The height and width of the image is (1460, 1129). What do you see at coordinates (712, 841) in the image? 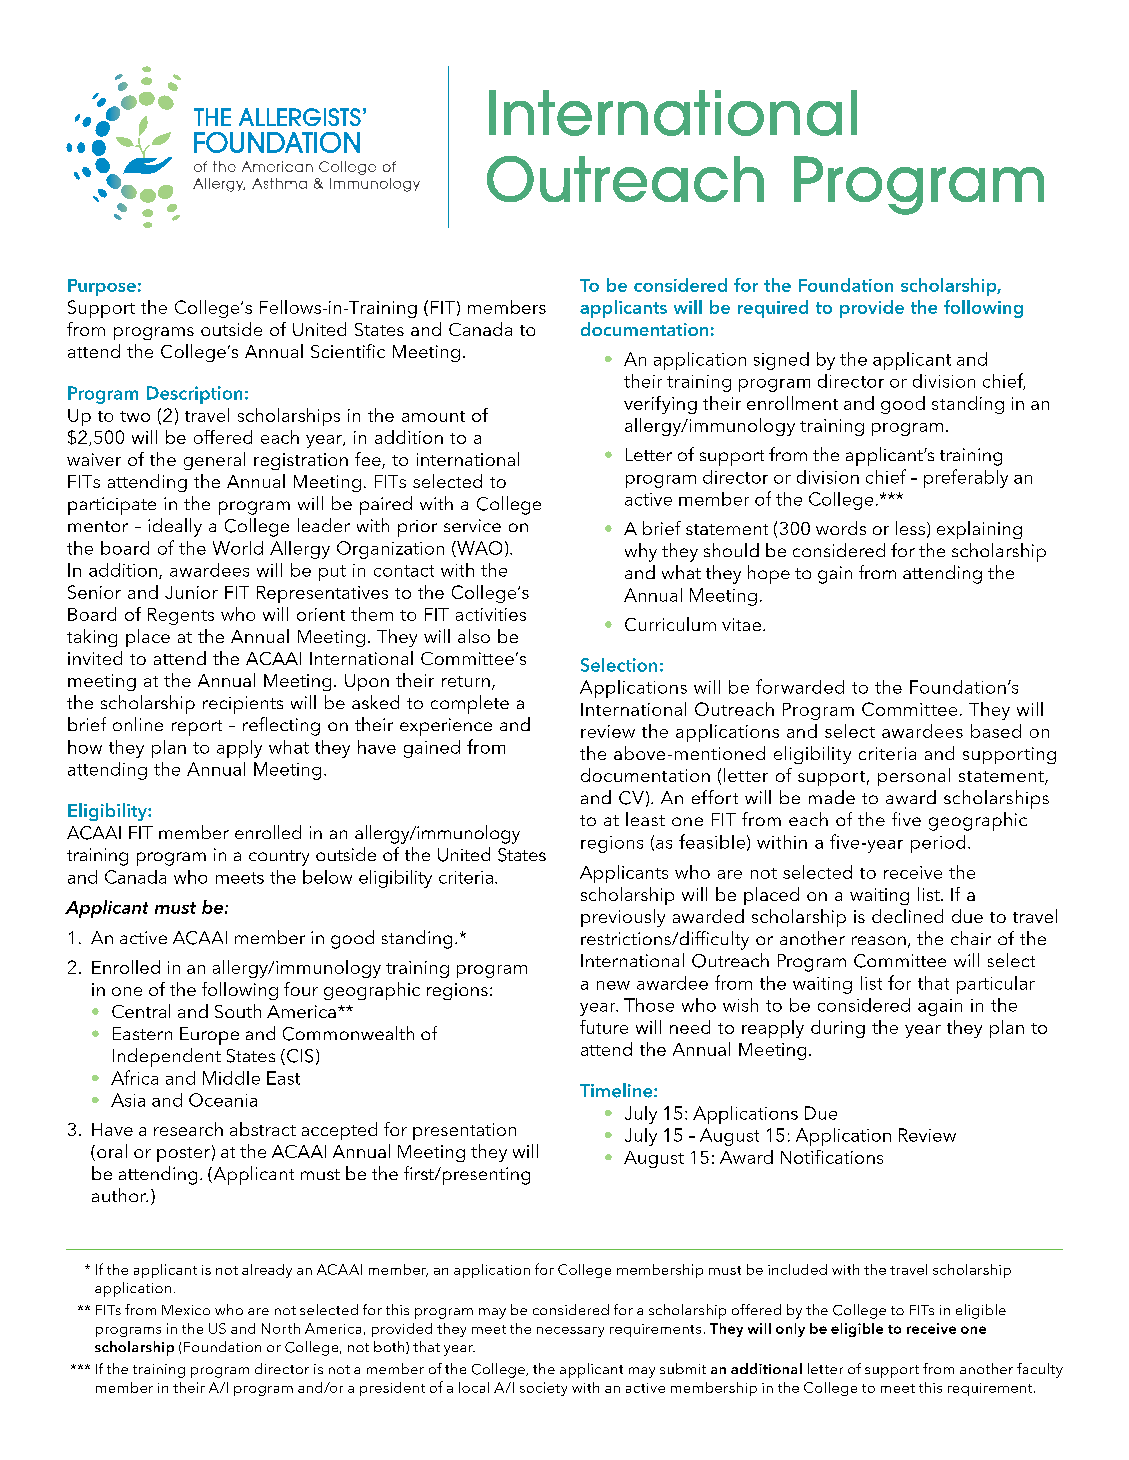
I see `feasible` at bounding box center [712, 841].
